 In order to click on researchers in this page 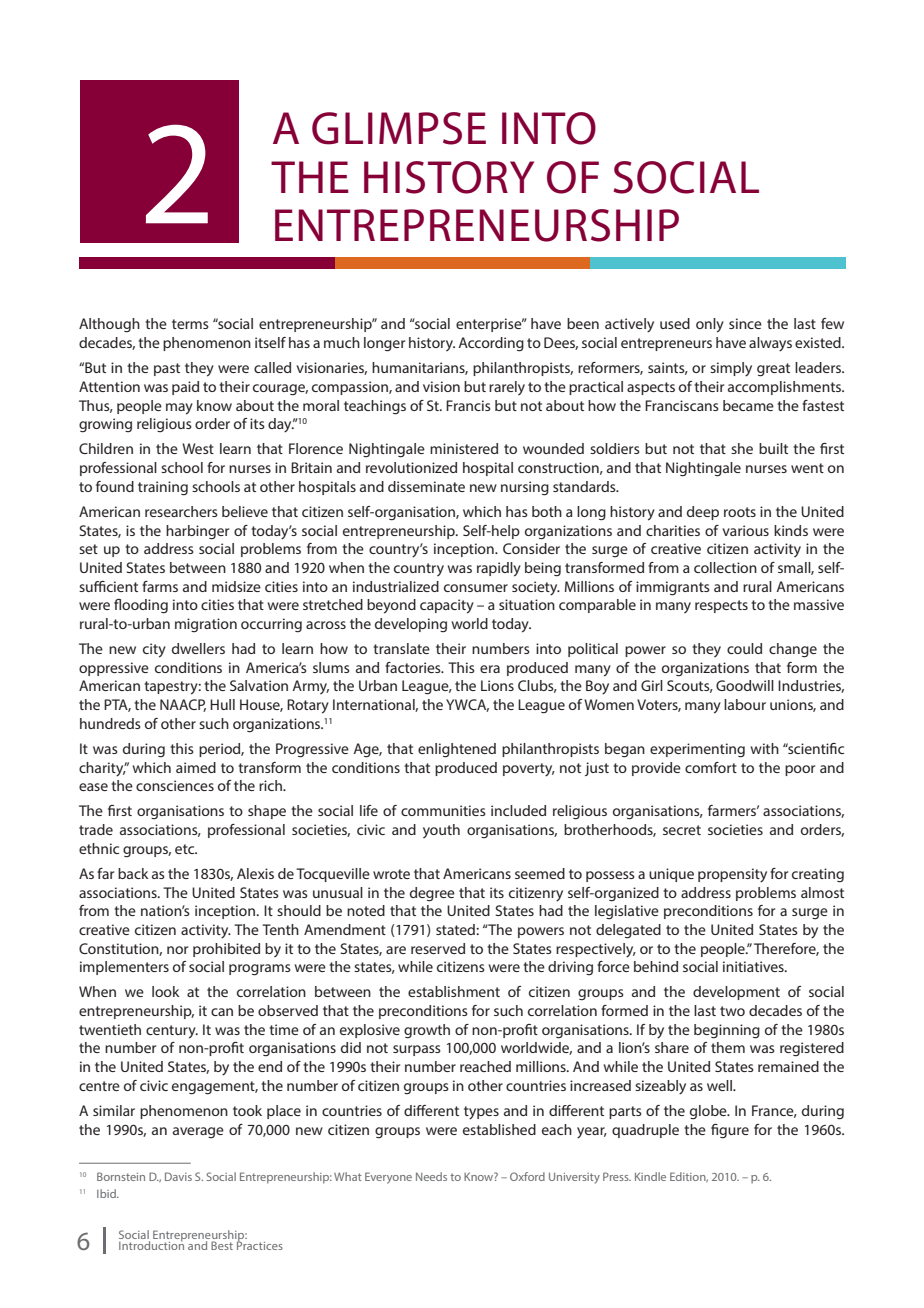, I will do `click(181, 511)`.
